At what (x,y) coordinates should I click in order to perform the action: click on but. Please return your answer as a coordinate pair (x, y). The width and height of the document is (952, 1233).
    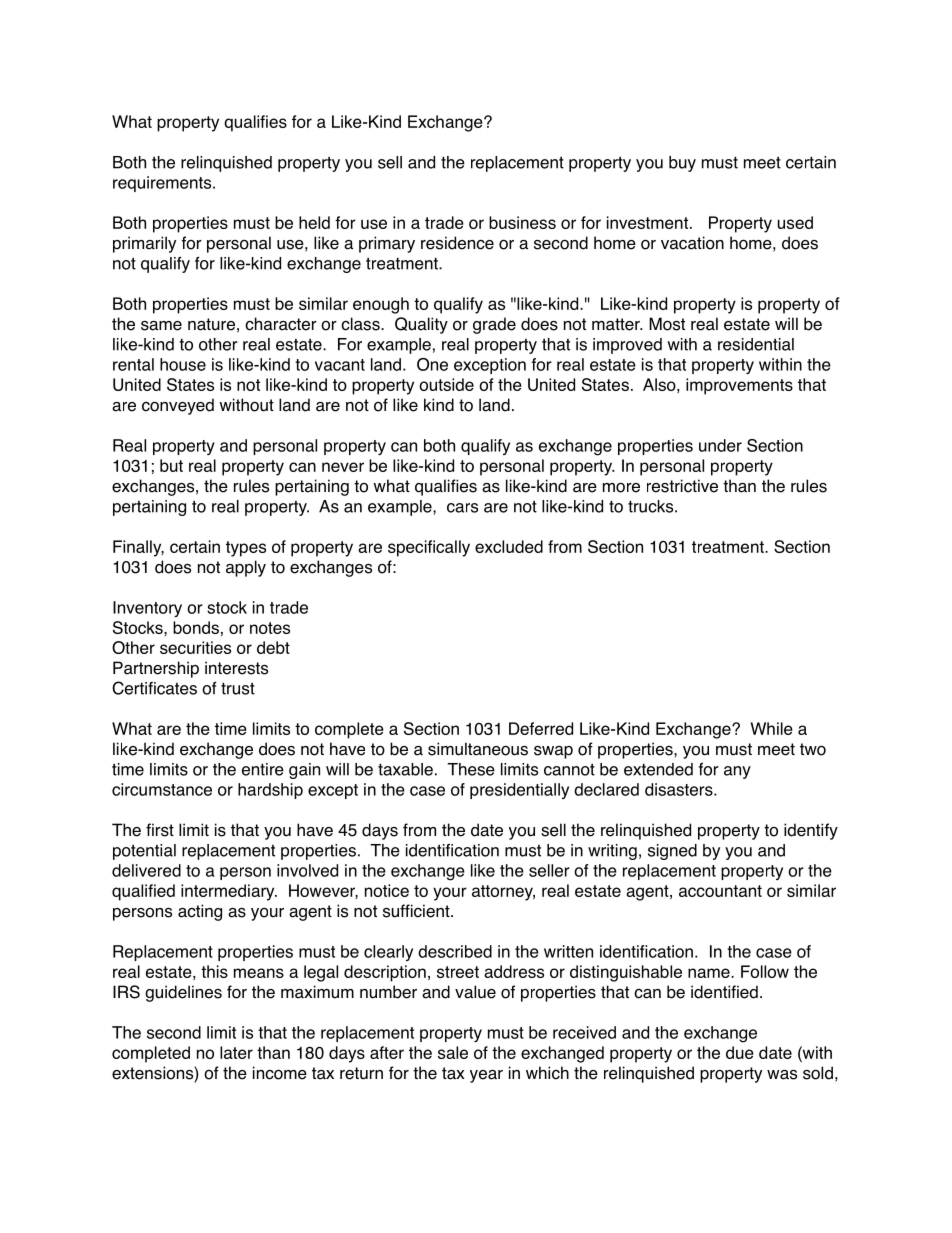
    Looking at the image, I should click on (171, 465).
